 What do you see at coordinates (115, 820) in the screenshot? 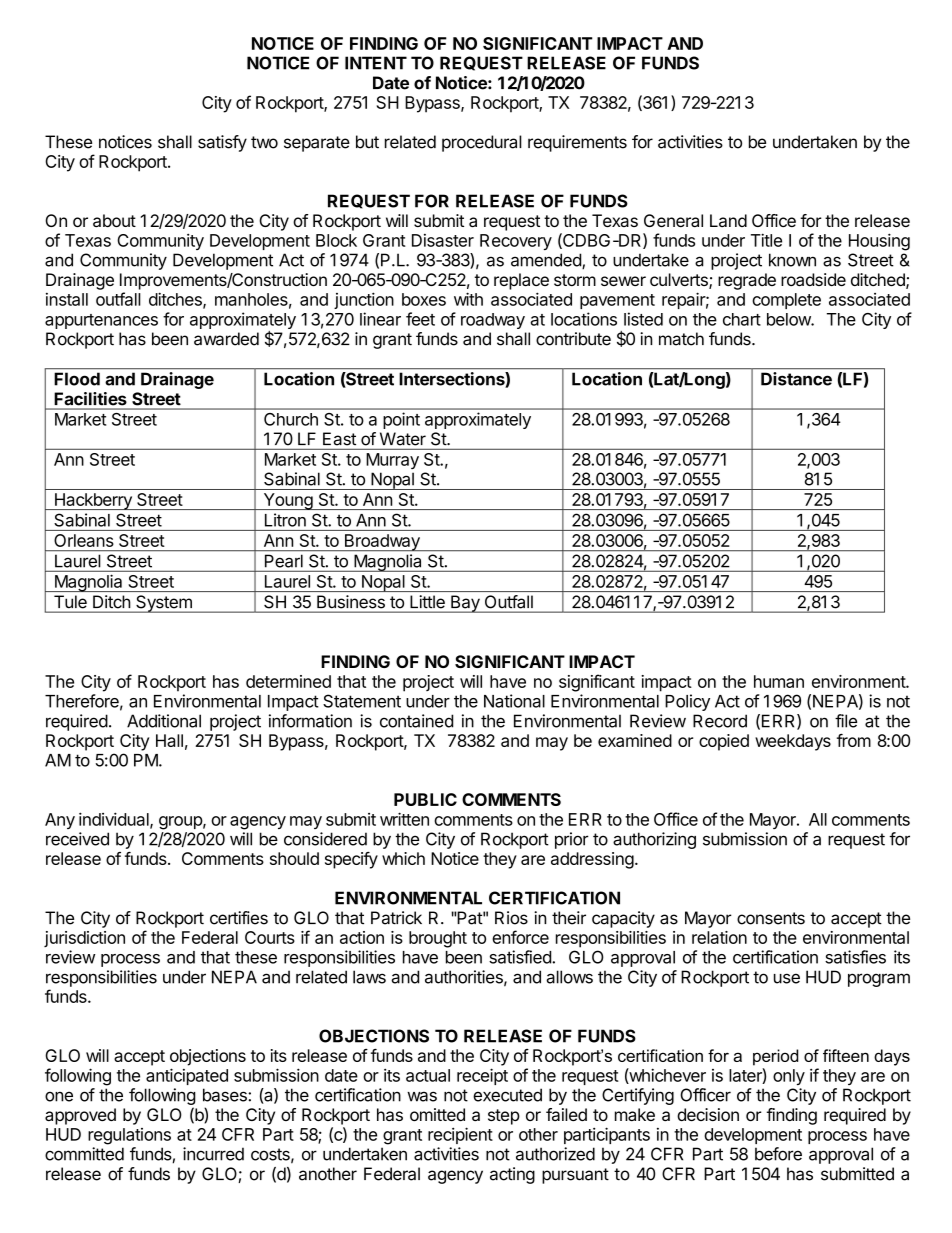
I see `individual` at bounding box center [115, 820].
